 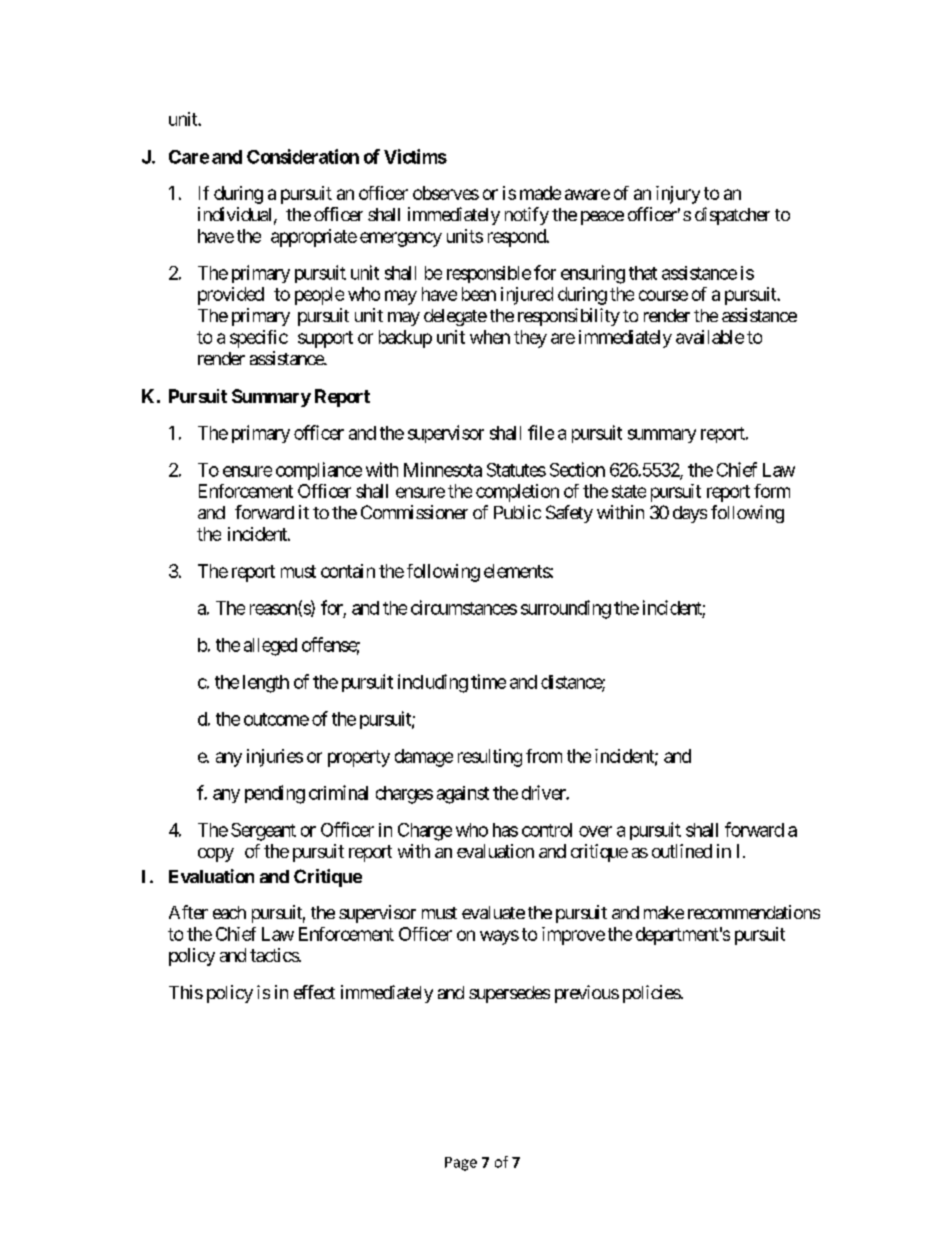 I want to click on compliance, so click(x=319, y=471).
